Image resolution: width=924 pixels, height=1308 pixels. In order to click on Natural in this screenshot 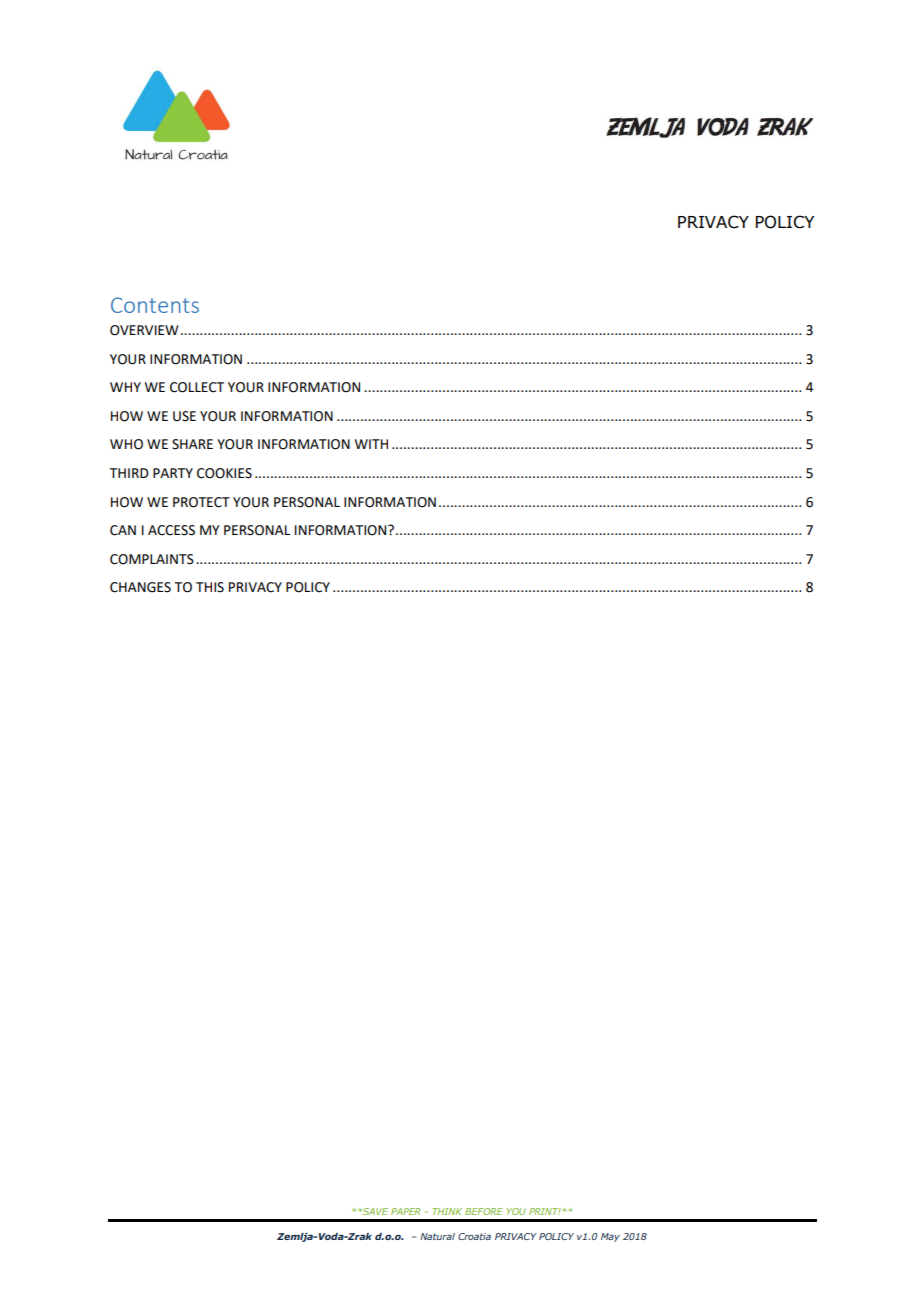, I will do `click(437, 1236)`.
